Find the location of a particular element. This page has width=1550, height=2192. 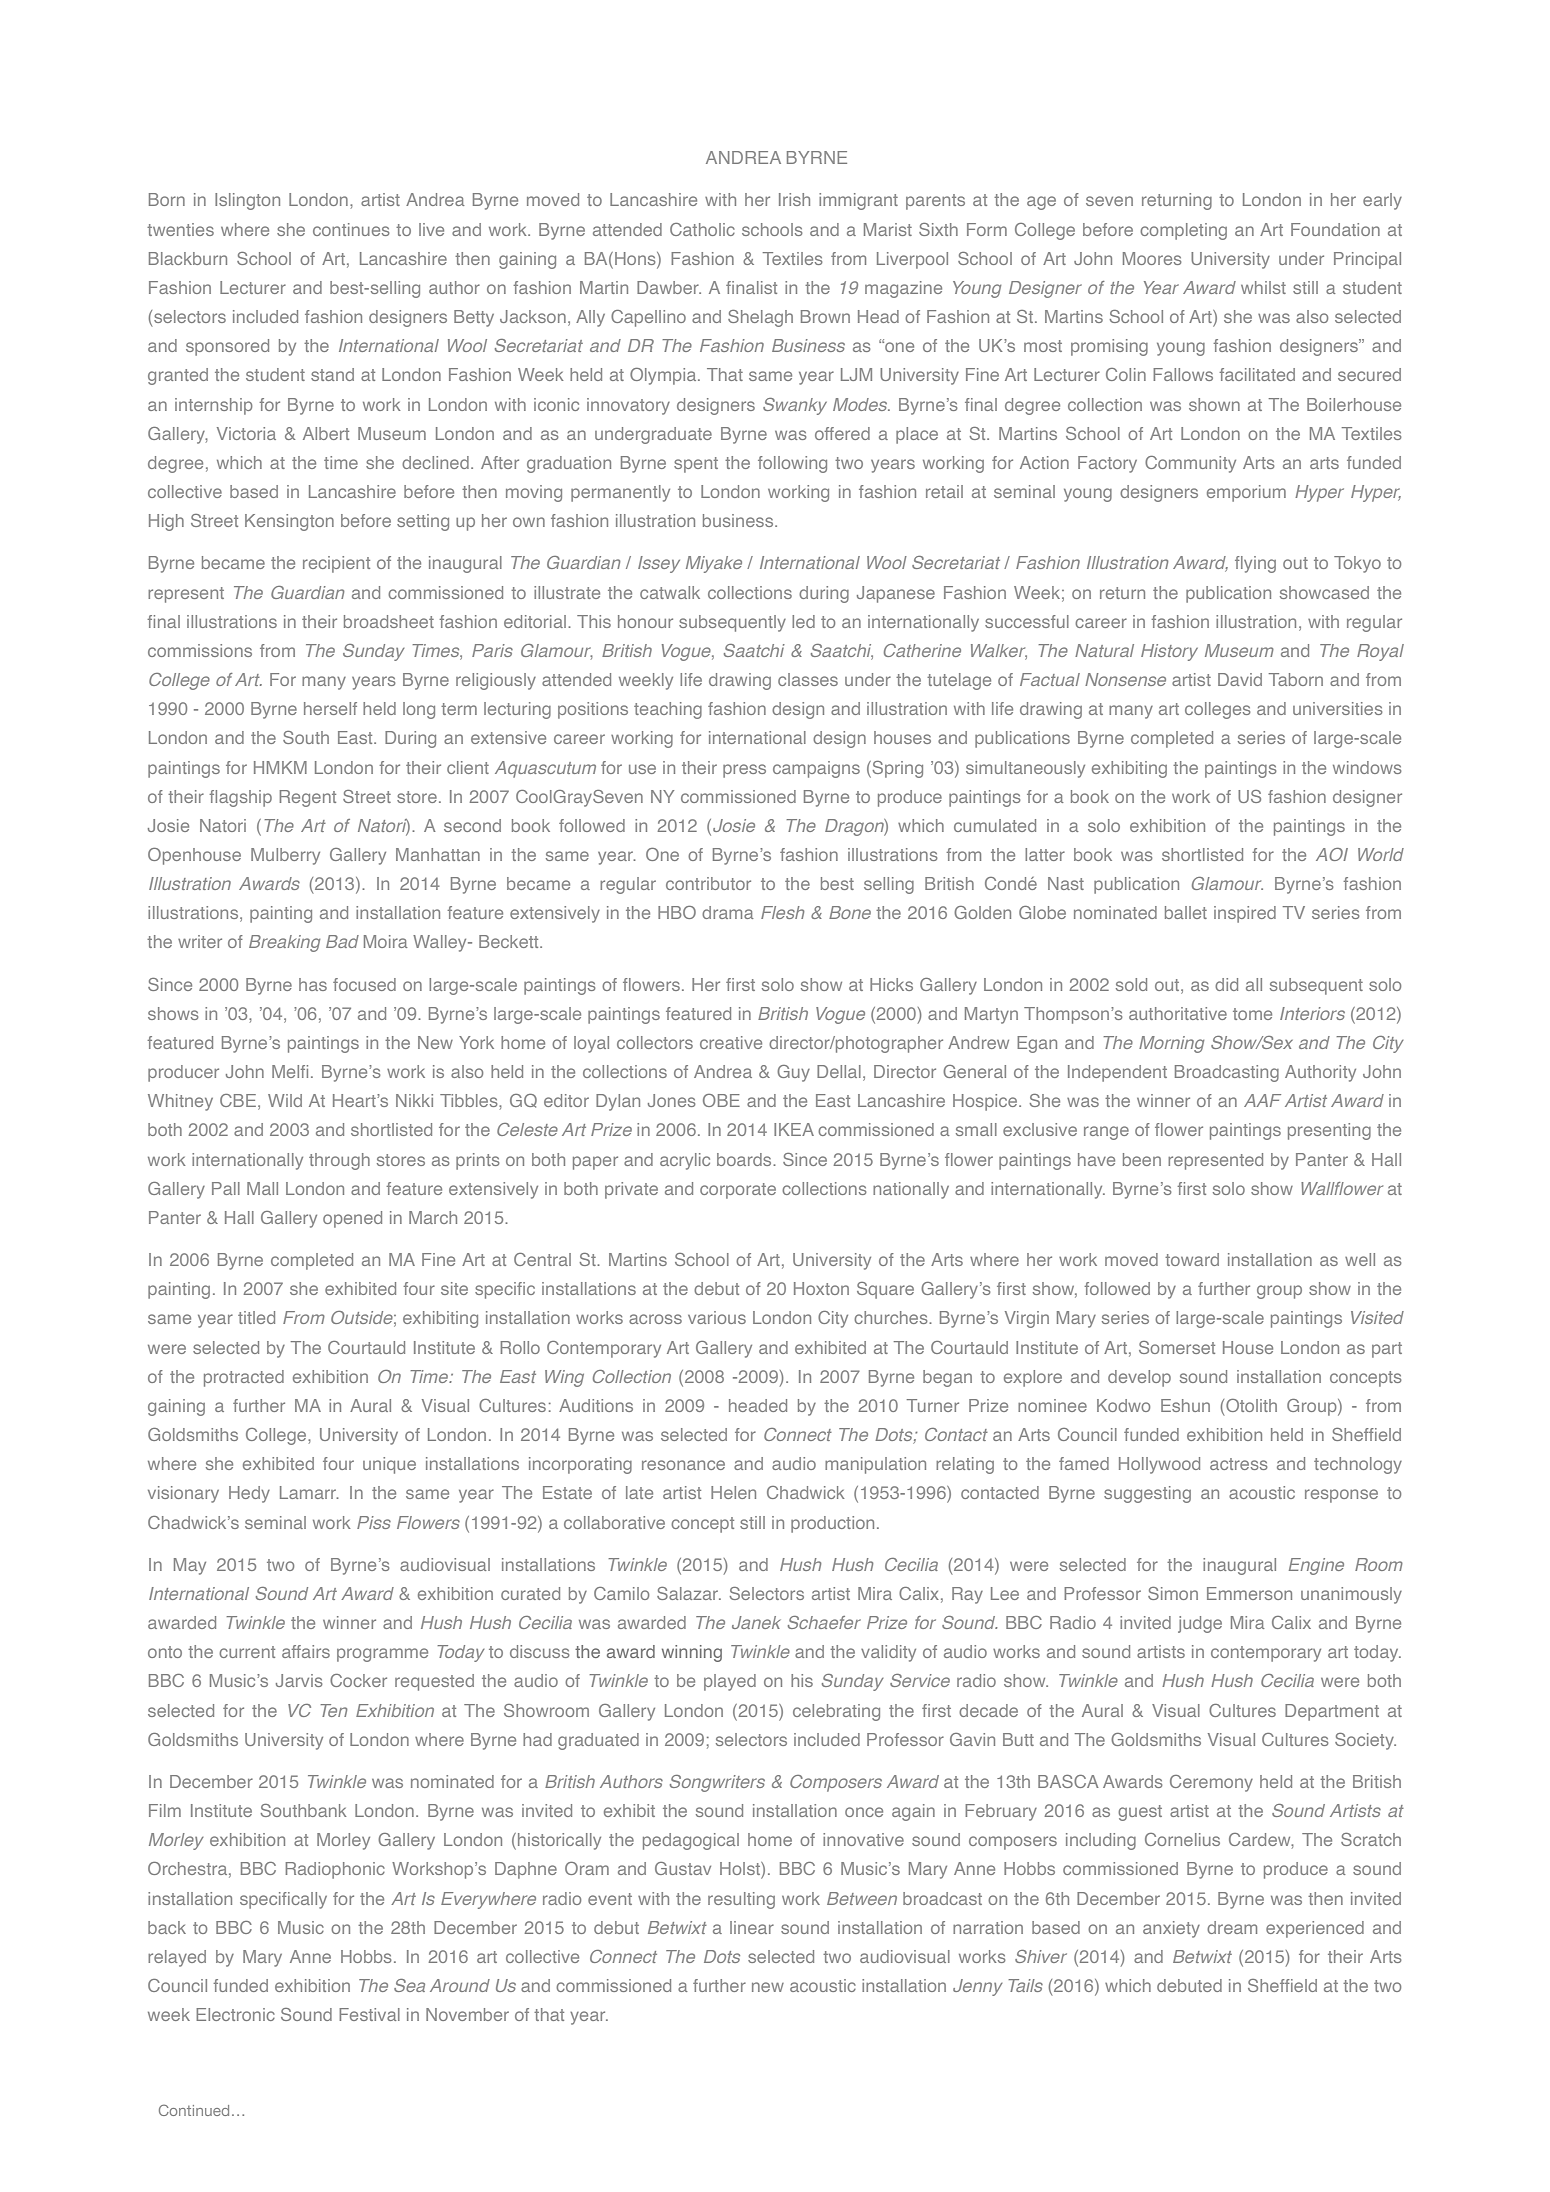

continues is located at coordinates (351, 229).
